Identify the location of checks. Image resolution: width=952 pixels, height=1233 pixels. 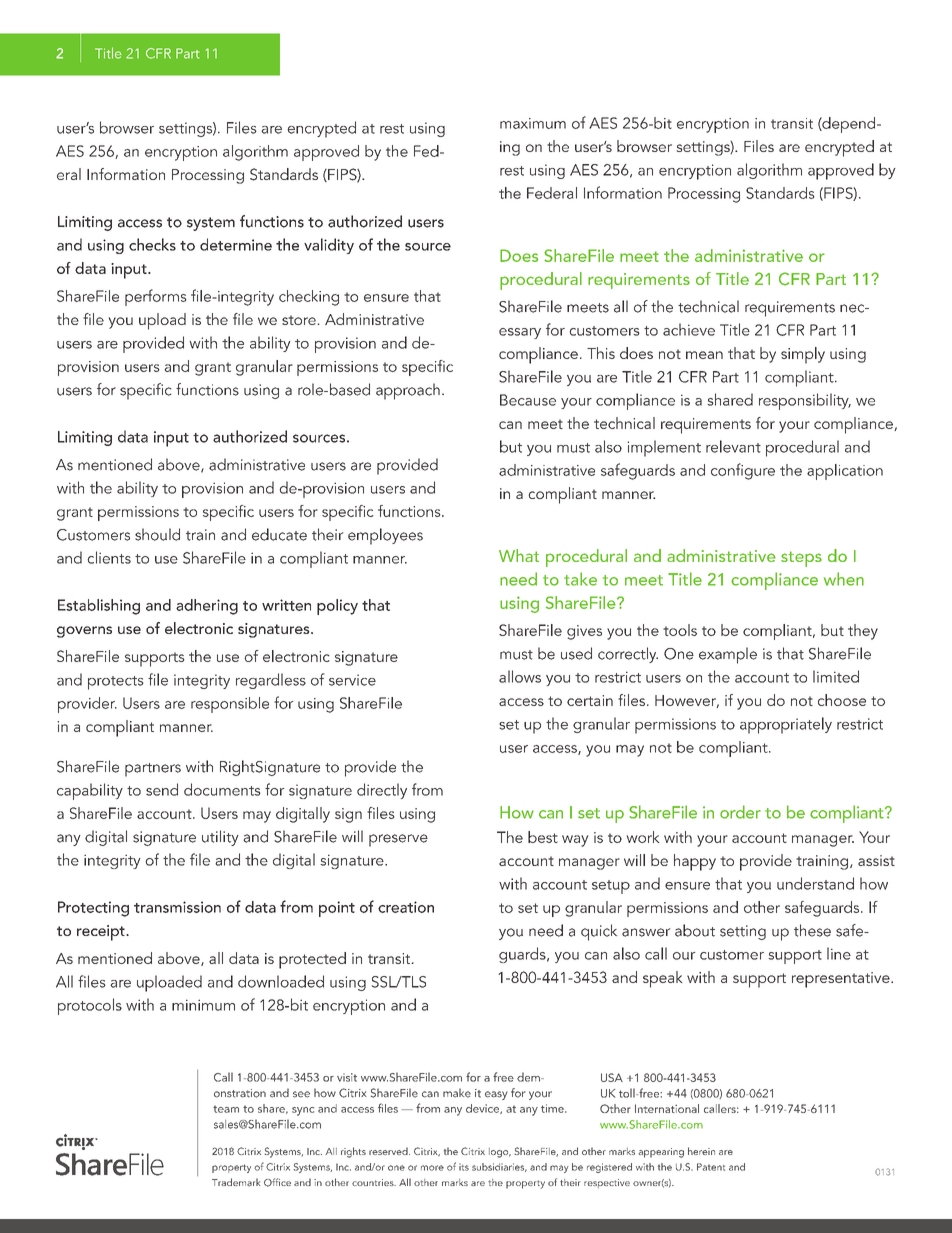
(152, 244).
